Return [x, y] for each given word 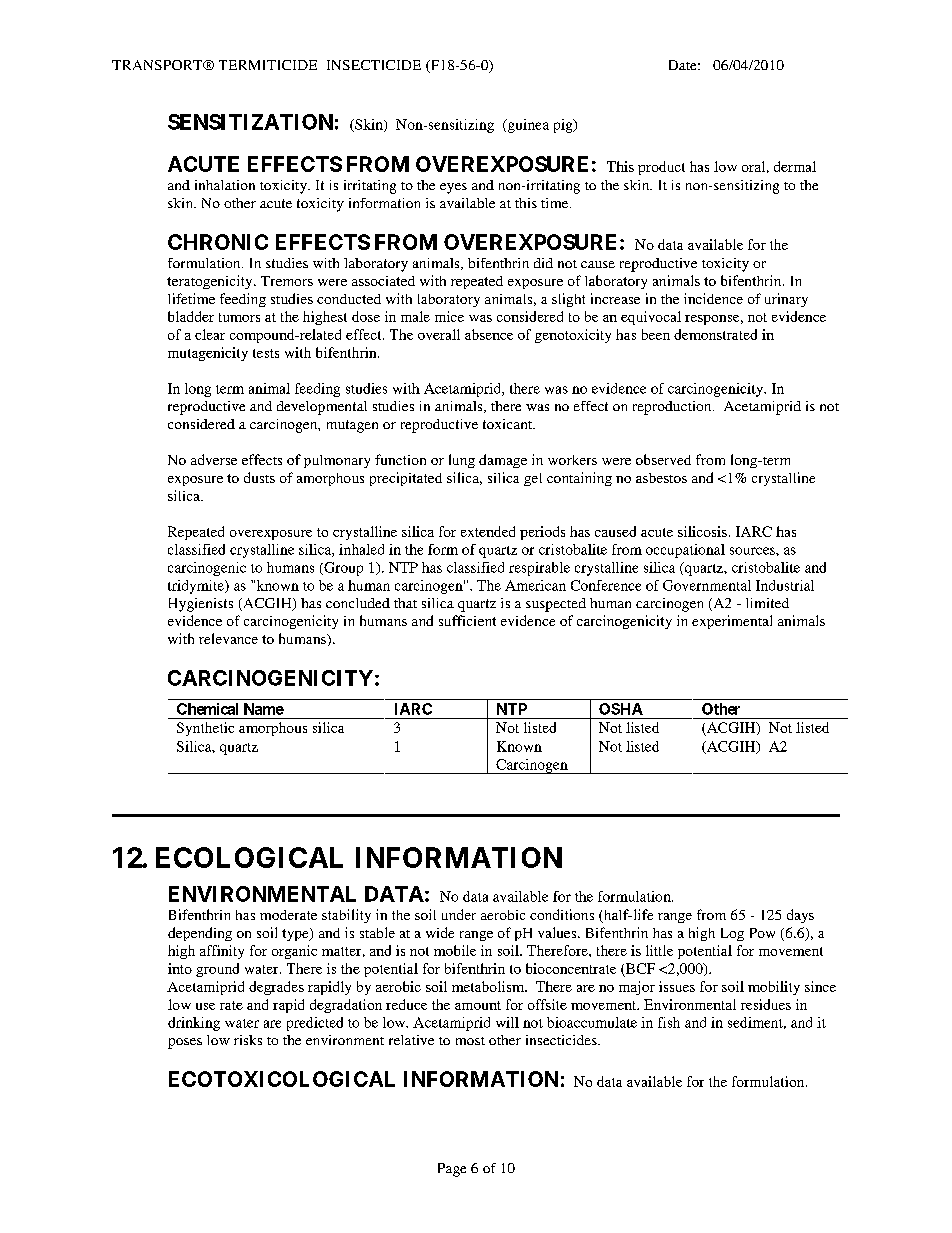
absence [489, 334]
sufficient [467, 620]
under [459, 914]
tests [266, 353]
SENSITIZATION [250, 122]
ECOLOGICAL [249, 857]
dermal [795, 166]
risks [248, 1040]
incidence [713, 298]
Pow [762, 933]
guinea [527, 126]
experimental [732, 622]
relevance [228, 638]
